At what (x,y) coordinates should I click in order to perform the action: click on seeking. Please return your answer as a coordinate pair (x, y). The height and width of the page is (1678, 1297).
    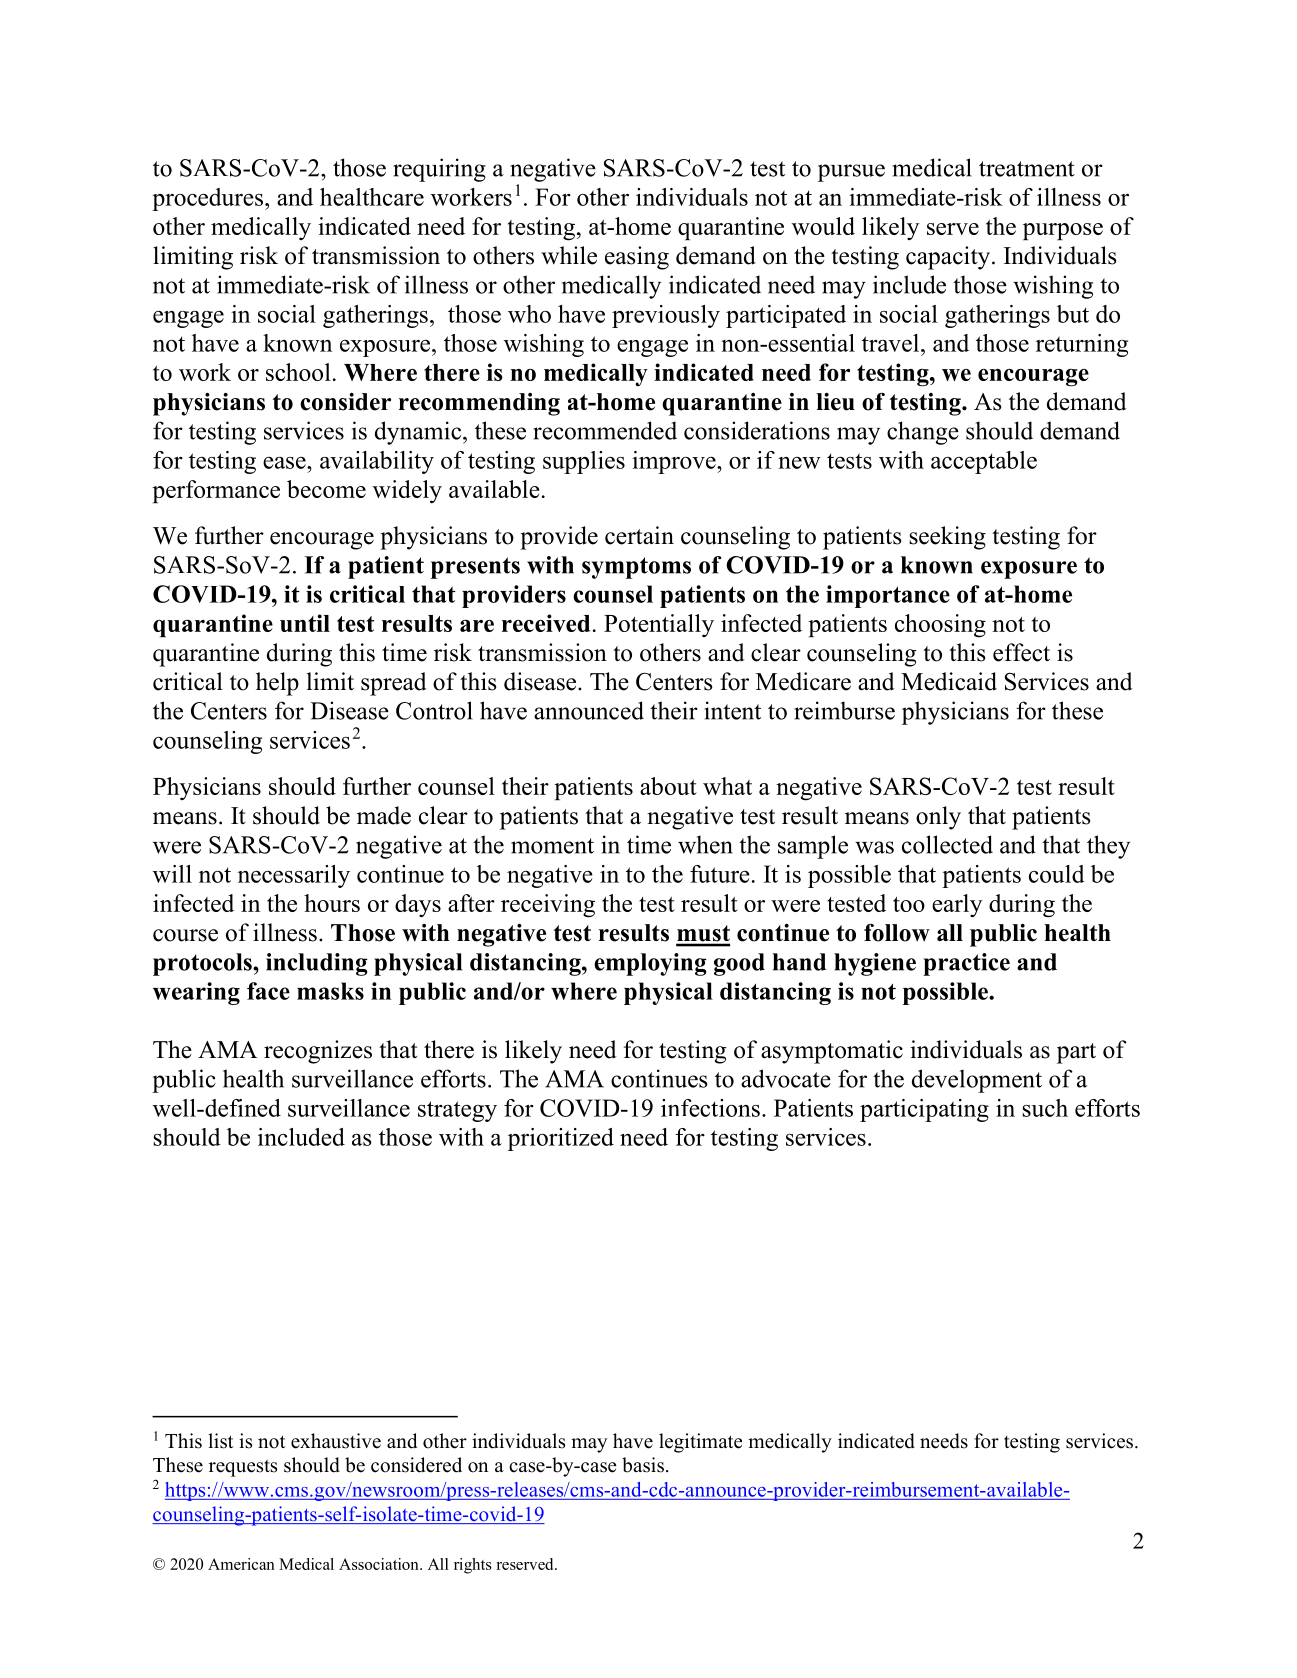
    Looking at the image, I should click on (947, 538).
